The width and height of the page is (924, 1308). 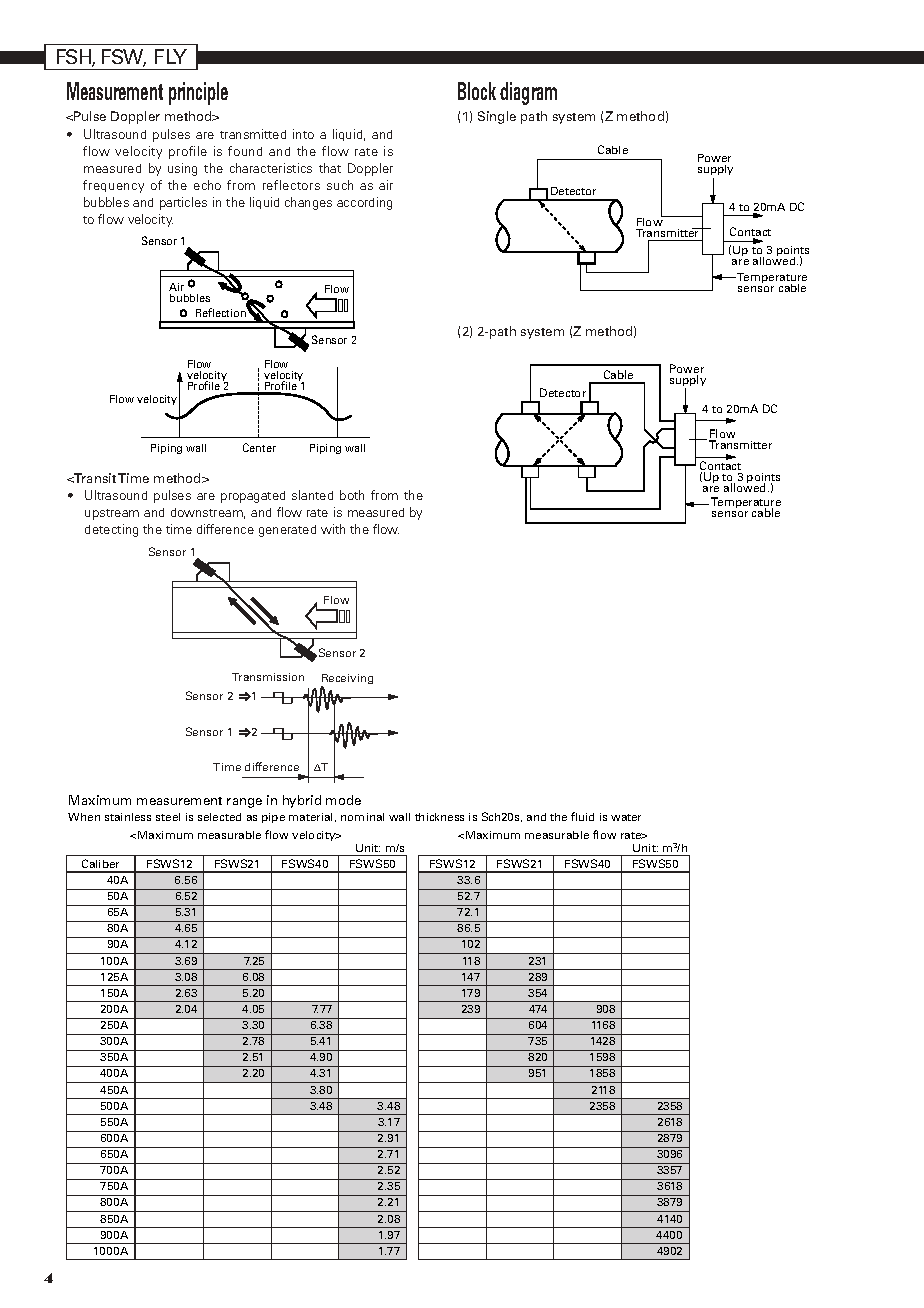 What do you see at coordinates (343, 800) in the page?
I see `mode` at bounding box center [343, 800].
